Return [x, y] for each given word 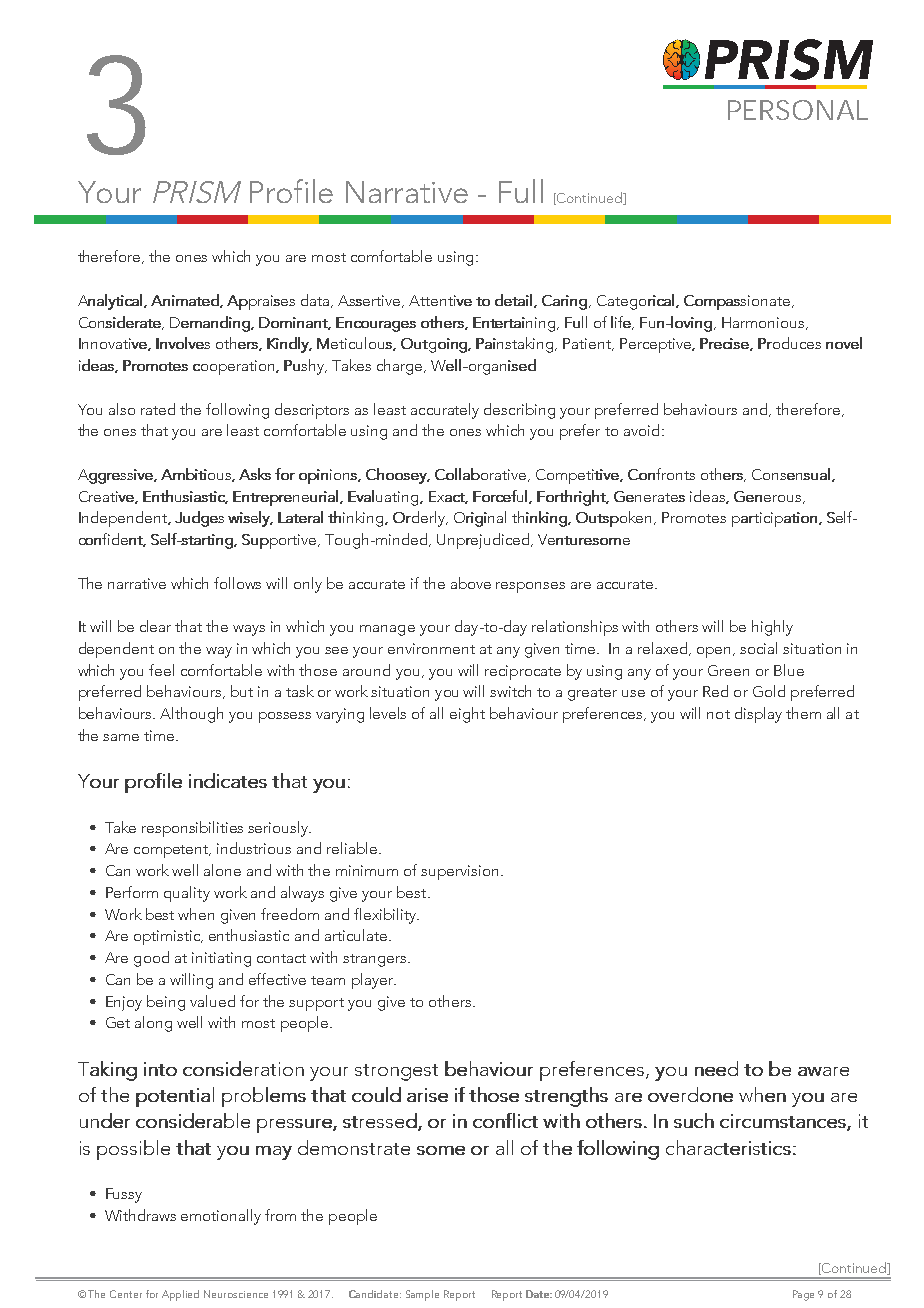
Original [480, 519]
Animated [186, 301]
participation [774, 519]
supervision [459, 872]
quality [187, 894]
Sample [422, 1295]
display [758, 715]
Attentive [440, 300]
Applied [180, 1295]
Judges [199, 519]
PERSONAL [798, 110]
